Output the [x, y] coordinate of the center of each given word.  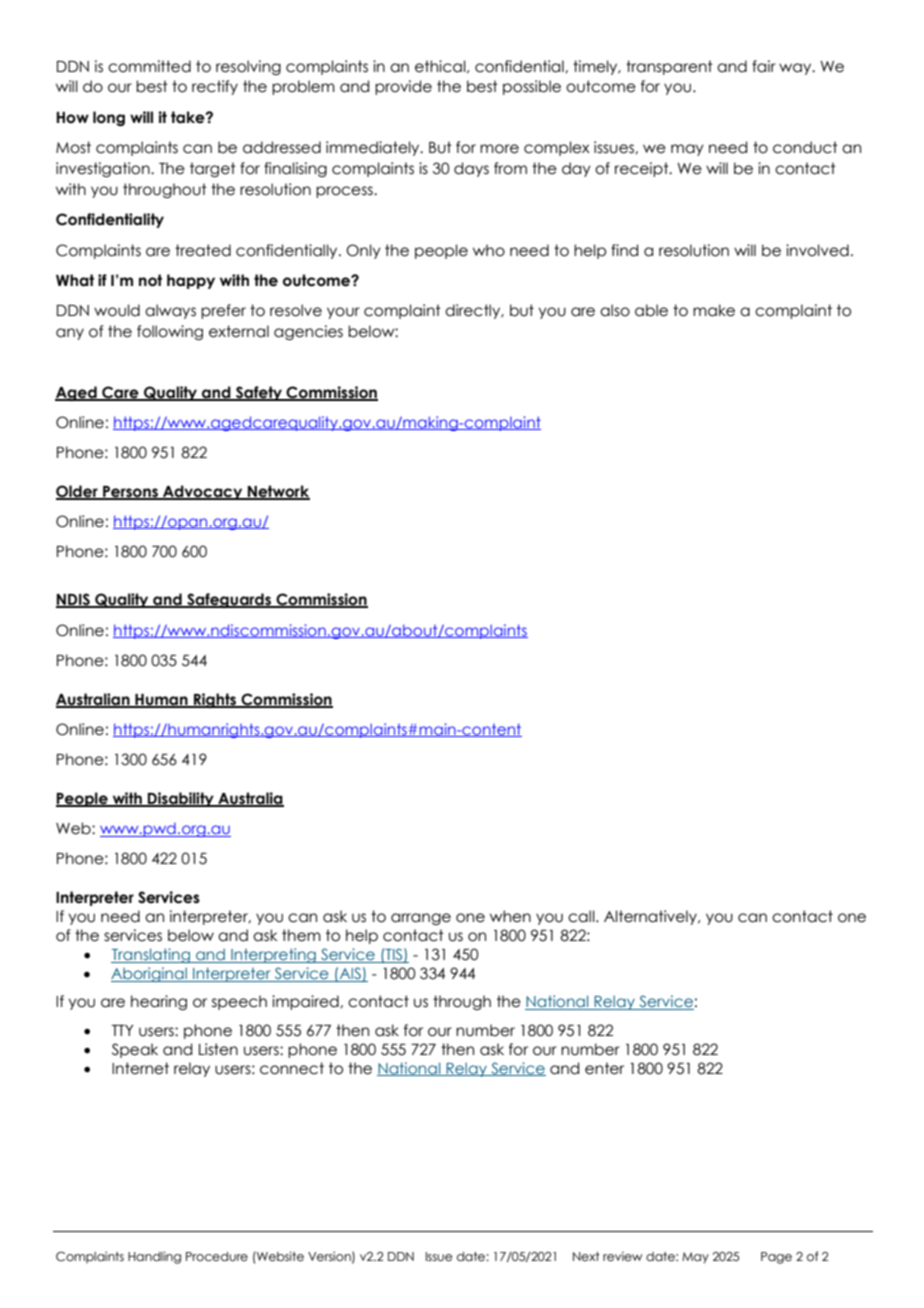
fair [764, 66]
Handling [154, 1257]
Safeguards [229, 600]
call [582, 916]
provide [403, 87]
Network [278, 492]
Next [586, 1256]
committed [149, 66]
